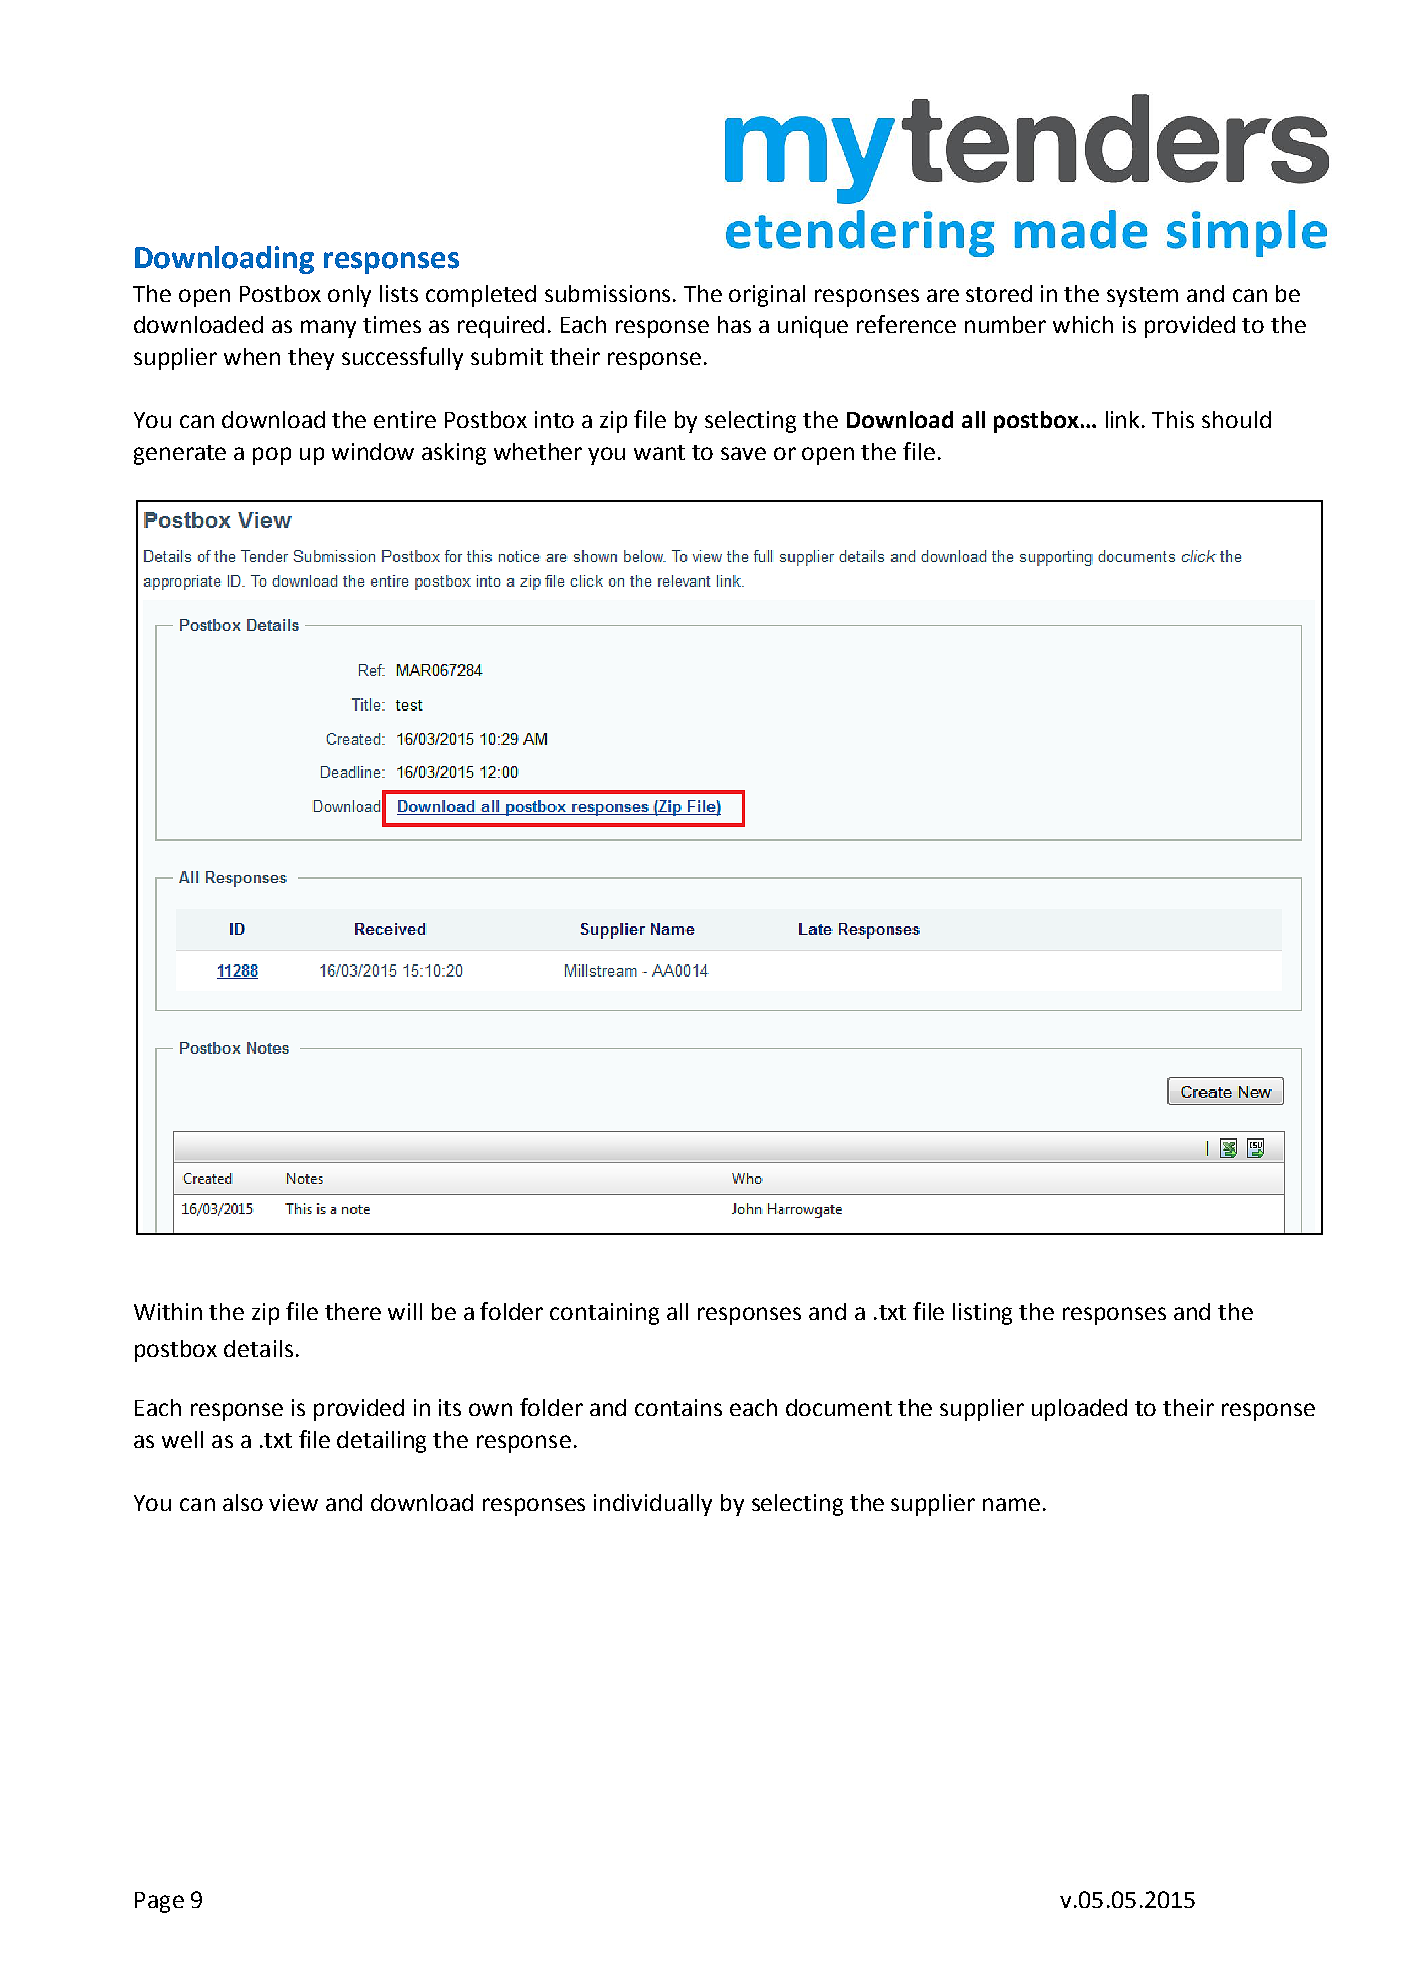 This page has width=1402, height=1983. What do you see at coordinates (604, 1314) in the page?
I see `containing` at bounding box center [604, 1314].
